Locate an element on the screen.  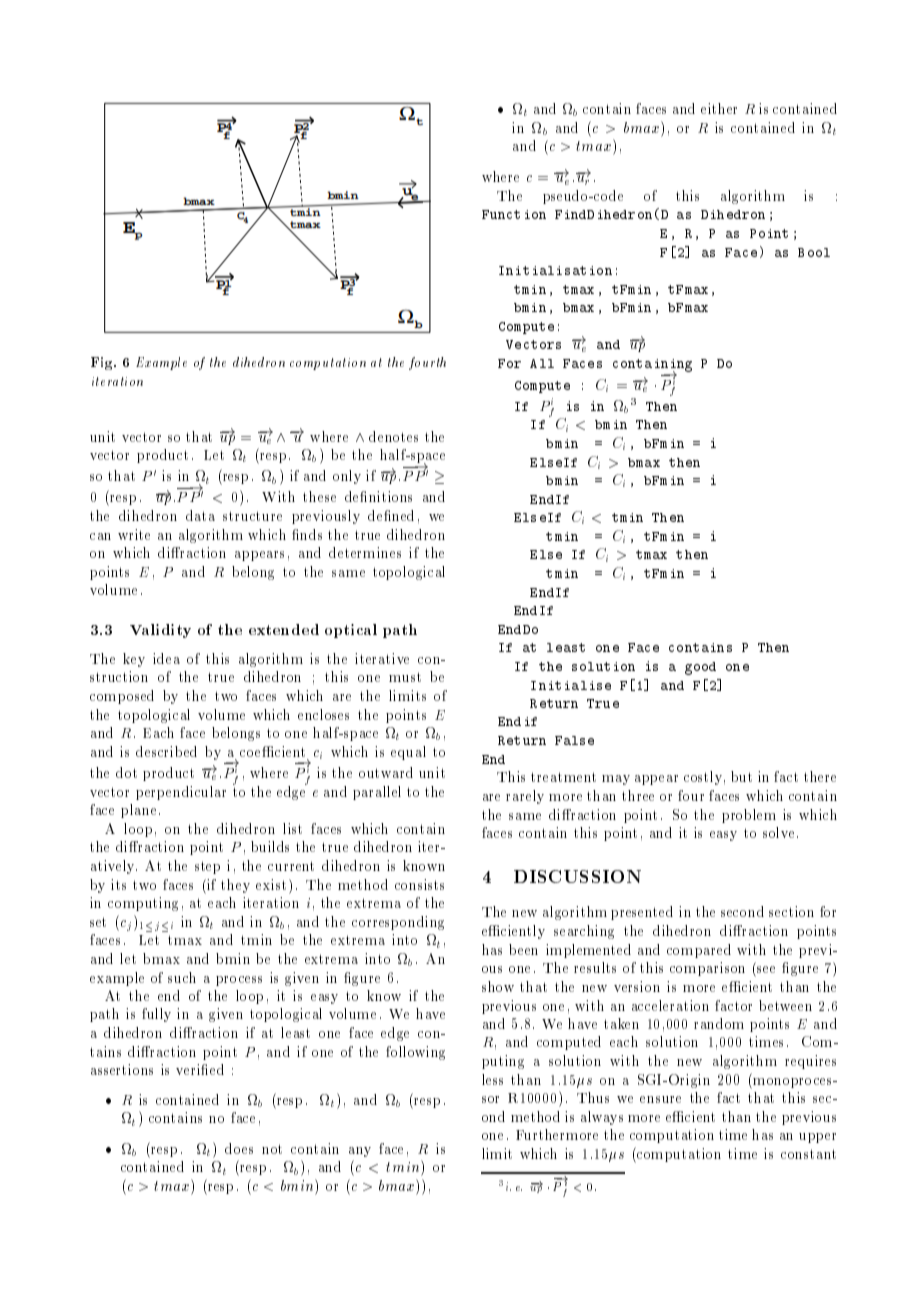
does is located at coordinates (239, 1148).
